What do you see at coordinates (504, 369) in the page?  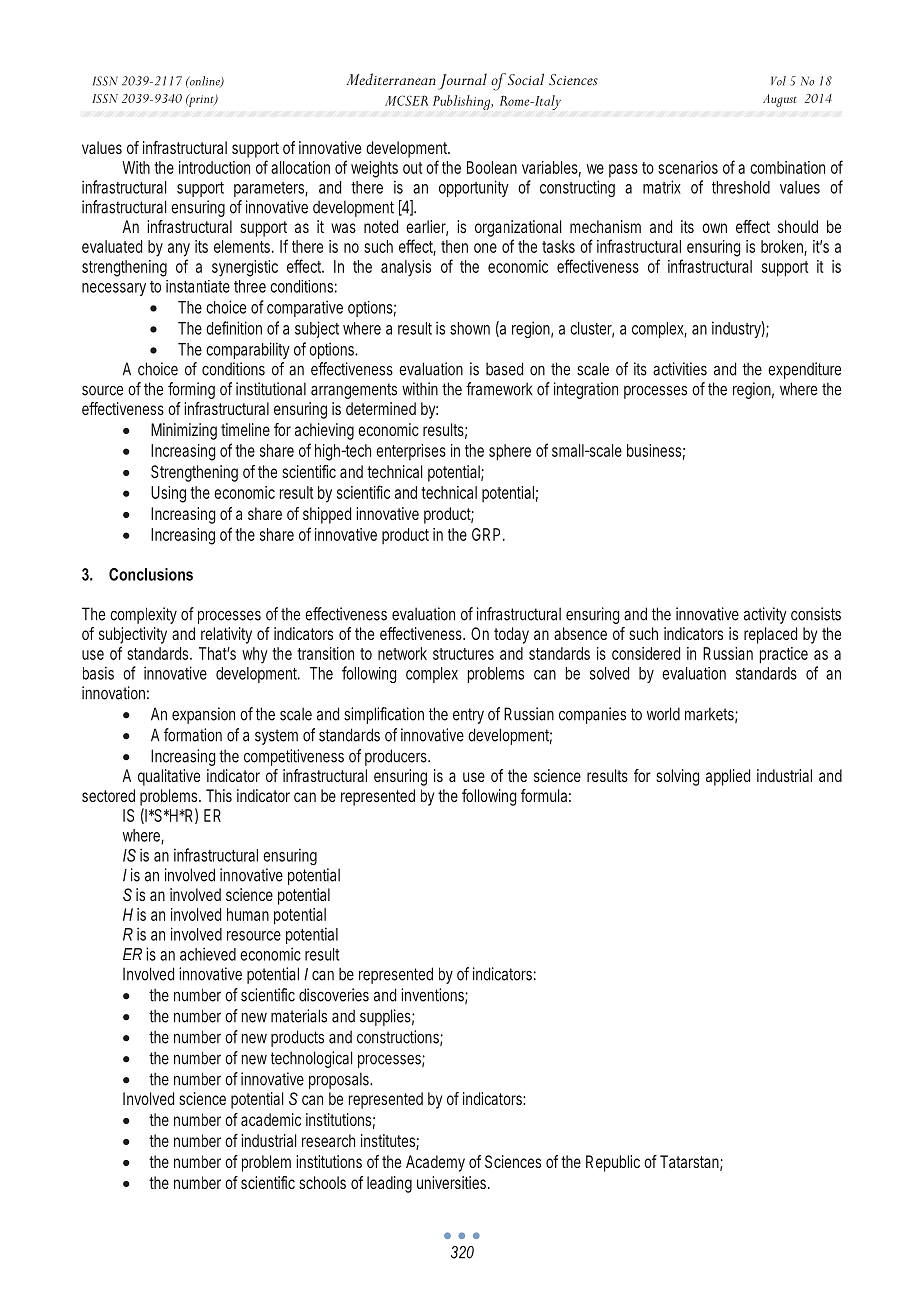 I see `based` at bounding box center [504, 369].
